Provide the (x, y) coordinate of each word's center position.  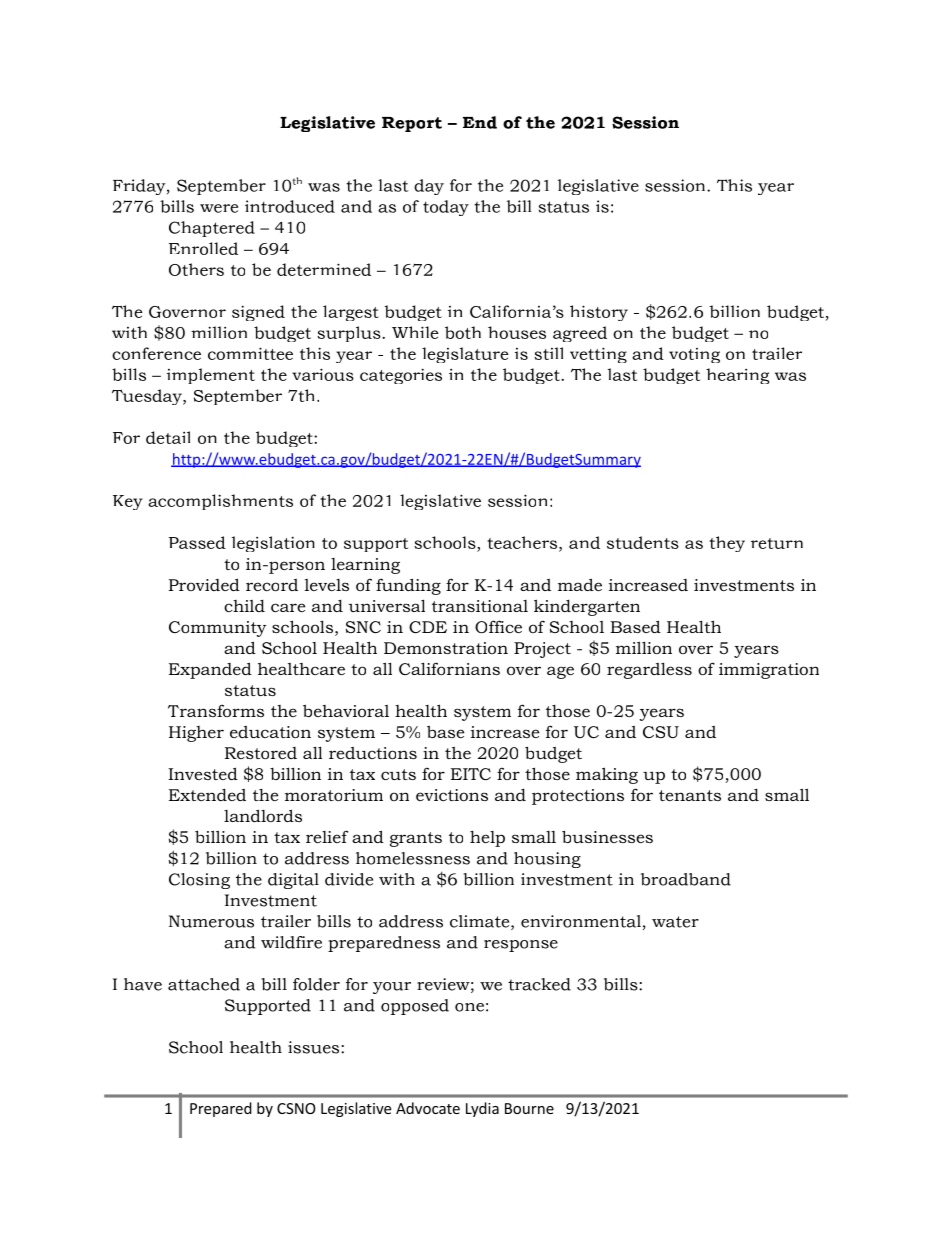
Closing (199, 881)
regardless (649, 670)
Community (218, 629)
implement (211, 376)
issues (315, 1047)
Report (412, 124)
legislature (465, 355)
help (487, 839)
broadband (686, 879)
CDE (428, 627)
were (219, 208)
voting (694, 355)
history (599, 313)
